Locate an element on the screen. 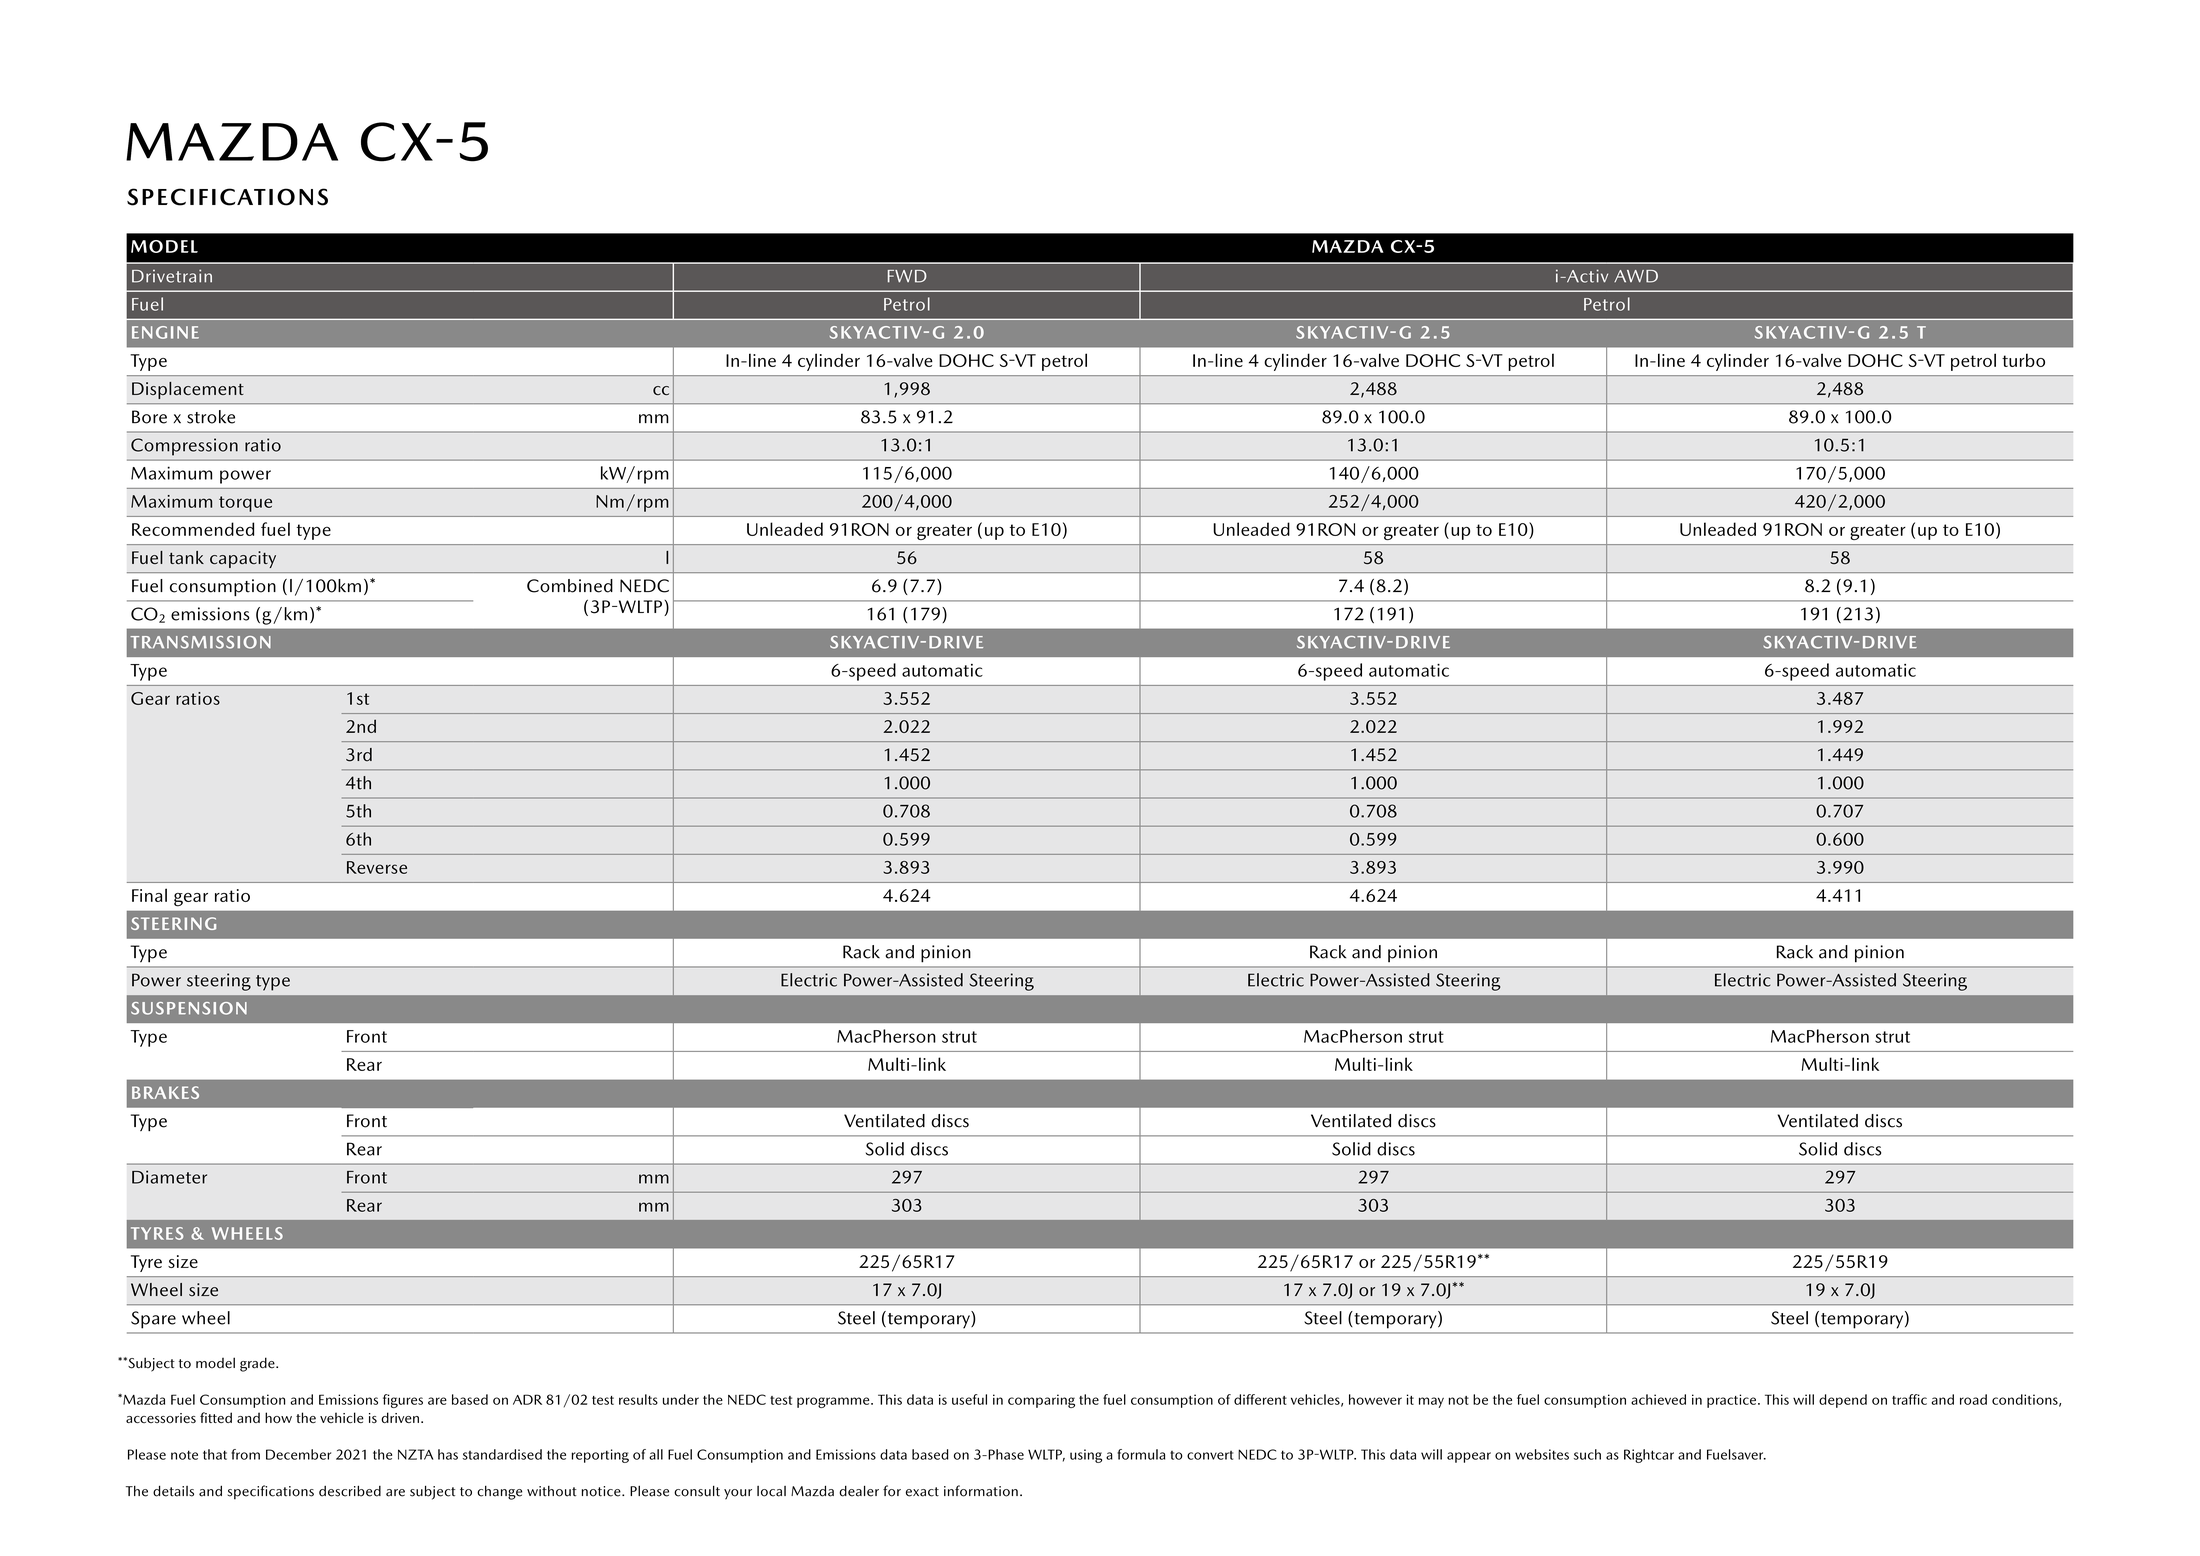 This screenshot has width=2200, height=1556. December is located at coordinates (298, 1454).
